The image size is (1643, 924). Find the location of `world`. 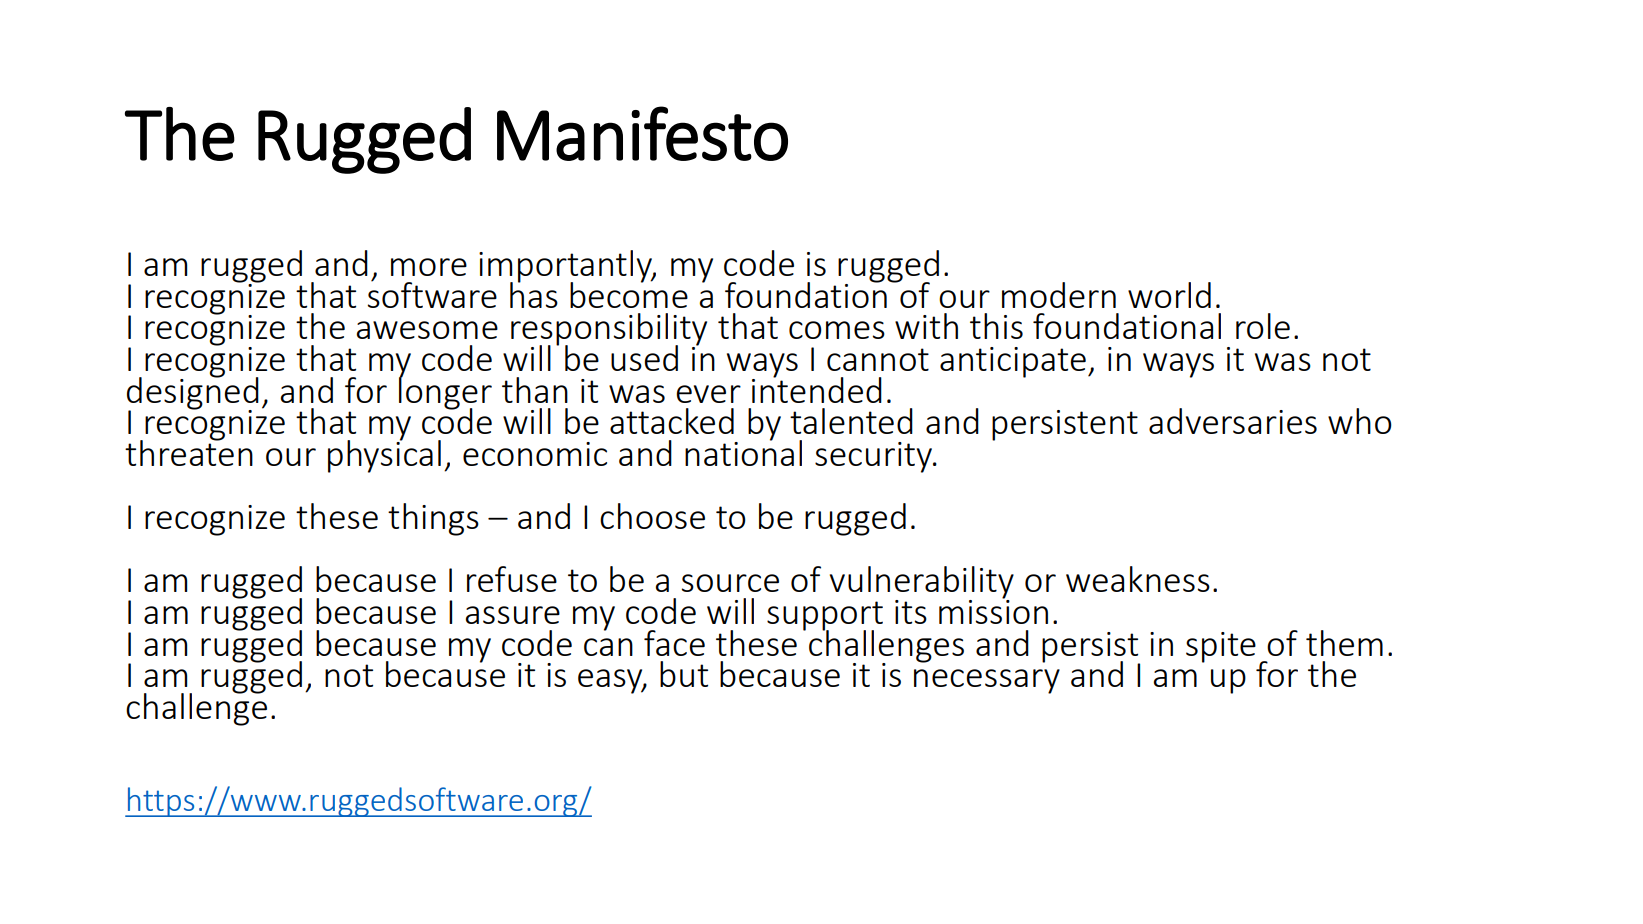

world is located at coordinates (1169, 295).
